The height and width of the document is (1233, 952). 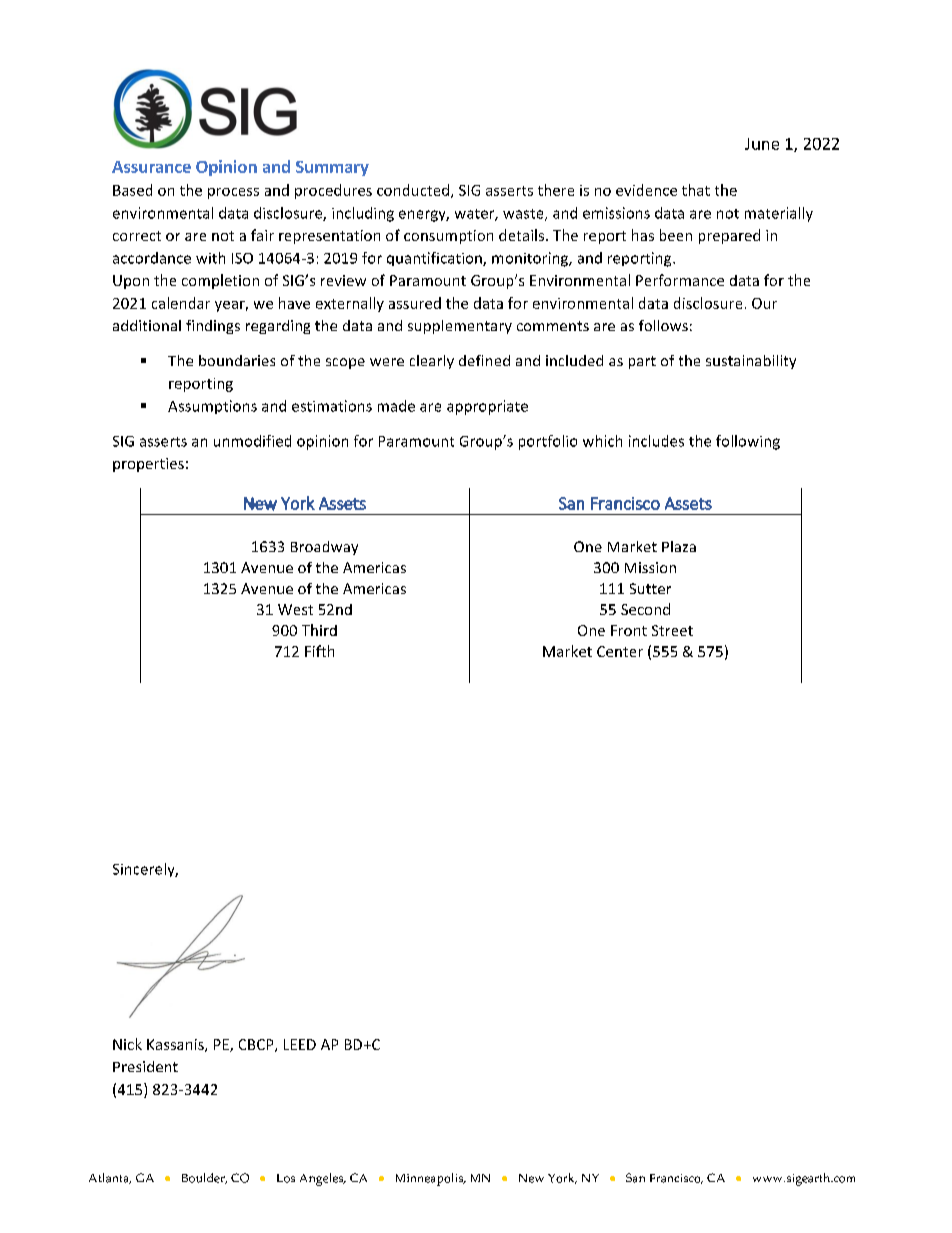 I want to click on LEED, so click(x=300, y=1044).
